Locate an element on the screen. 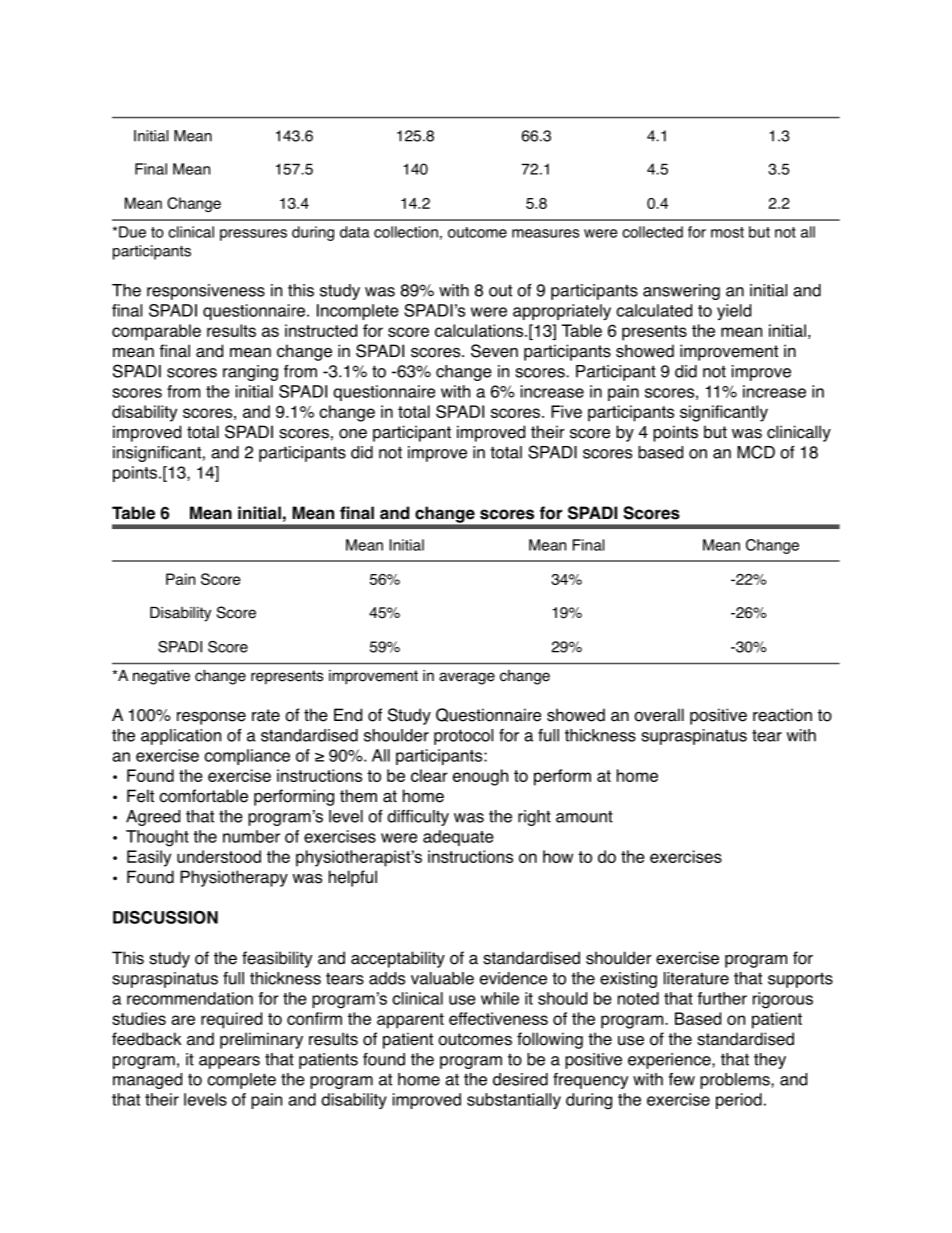 The height and width of the screenshot is (1233, 952). Agreed is located at coordinates (153, 818).
